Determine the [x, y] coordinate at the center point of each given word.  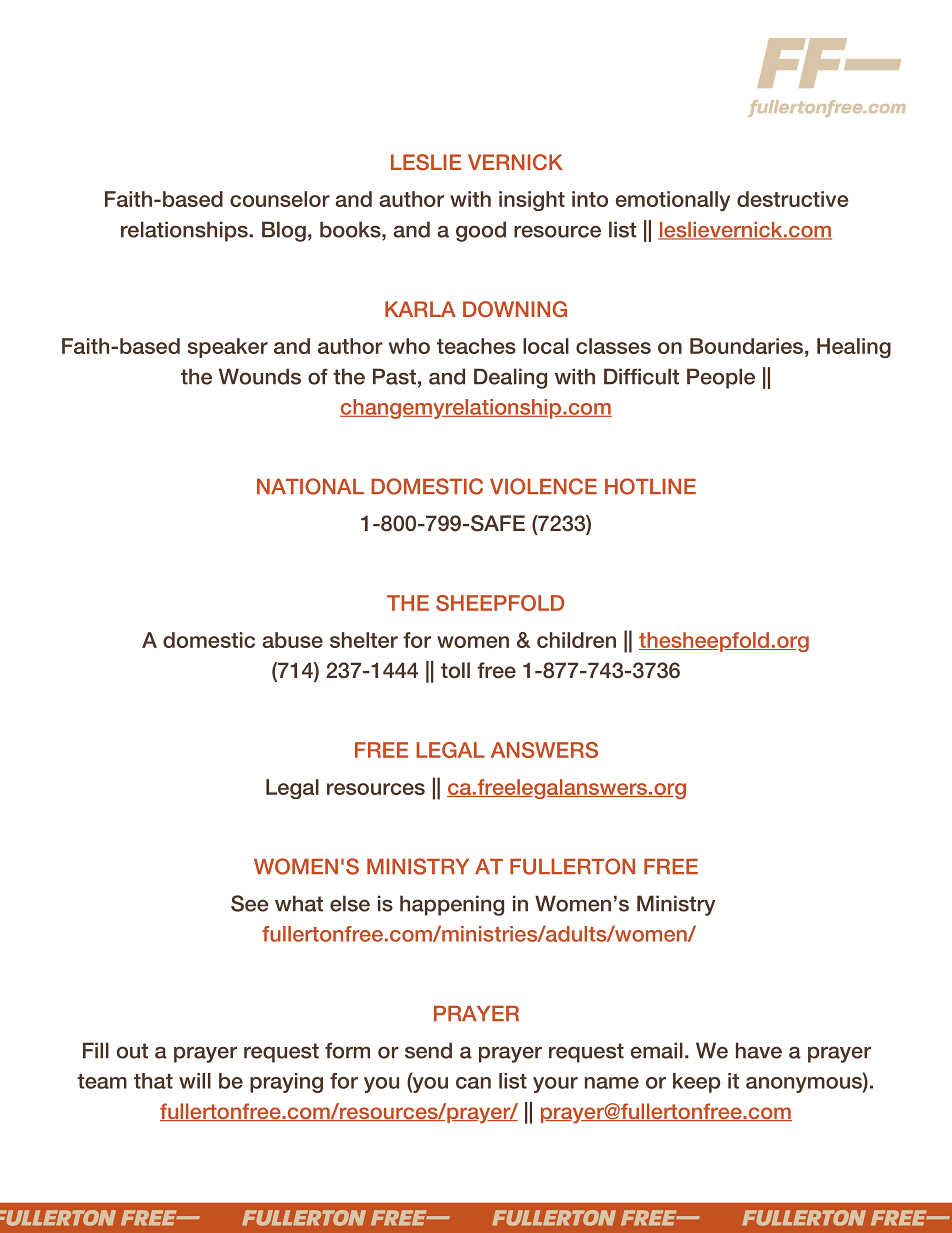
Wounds [260, 376]
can [473, 1083]
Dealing [510, 378]
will [195, 1081]
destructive [793, 199]
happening [452, 905]
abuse [292, 640]
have [759, 1050]
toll [455, 670]
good [481, 231]
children [576, 640]
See [250, 903]
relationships [185, 231]
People [721, 378]
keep [696, 1083]
